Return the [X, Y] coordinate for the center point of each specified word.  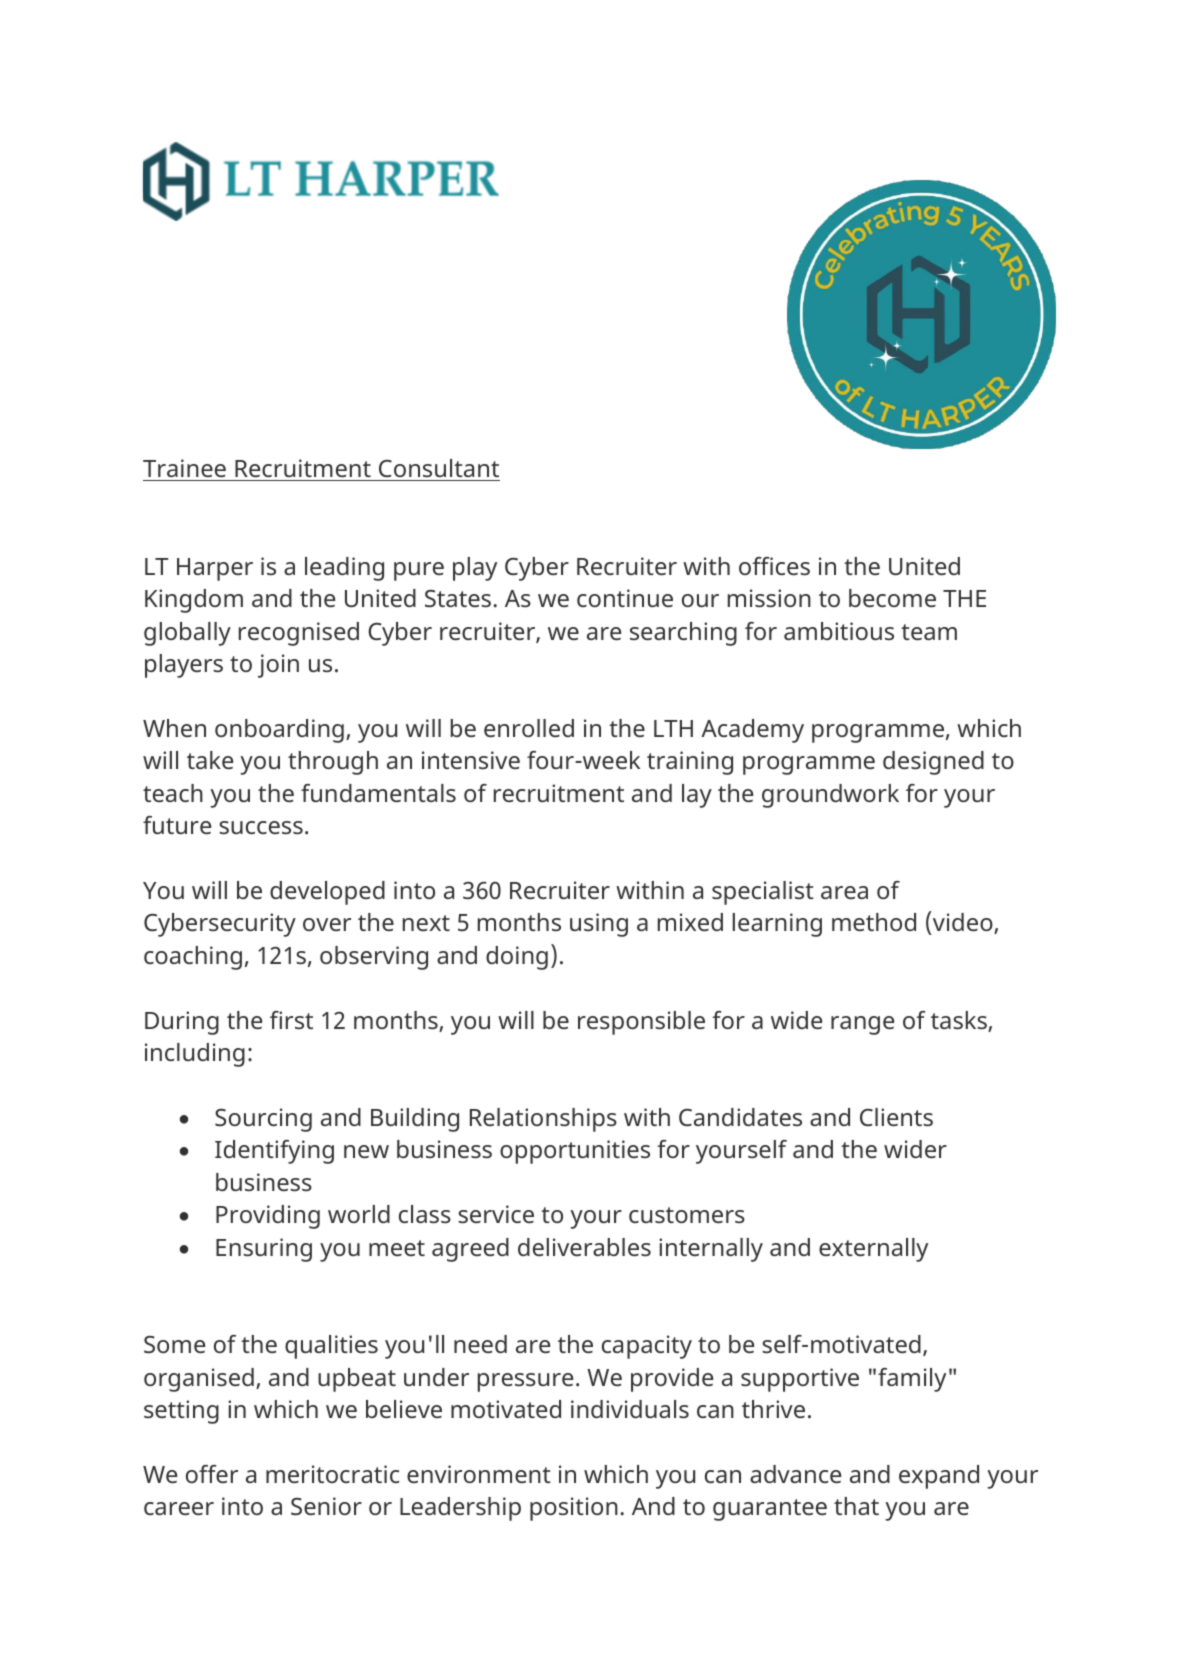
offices [774, 566]
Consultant [438, 470]
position [574, 1509]
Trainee [185, 470]
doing [517, 958]
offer [212, 1474]
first [291, 1020]
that [856, 1506]
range [862, 1025]
